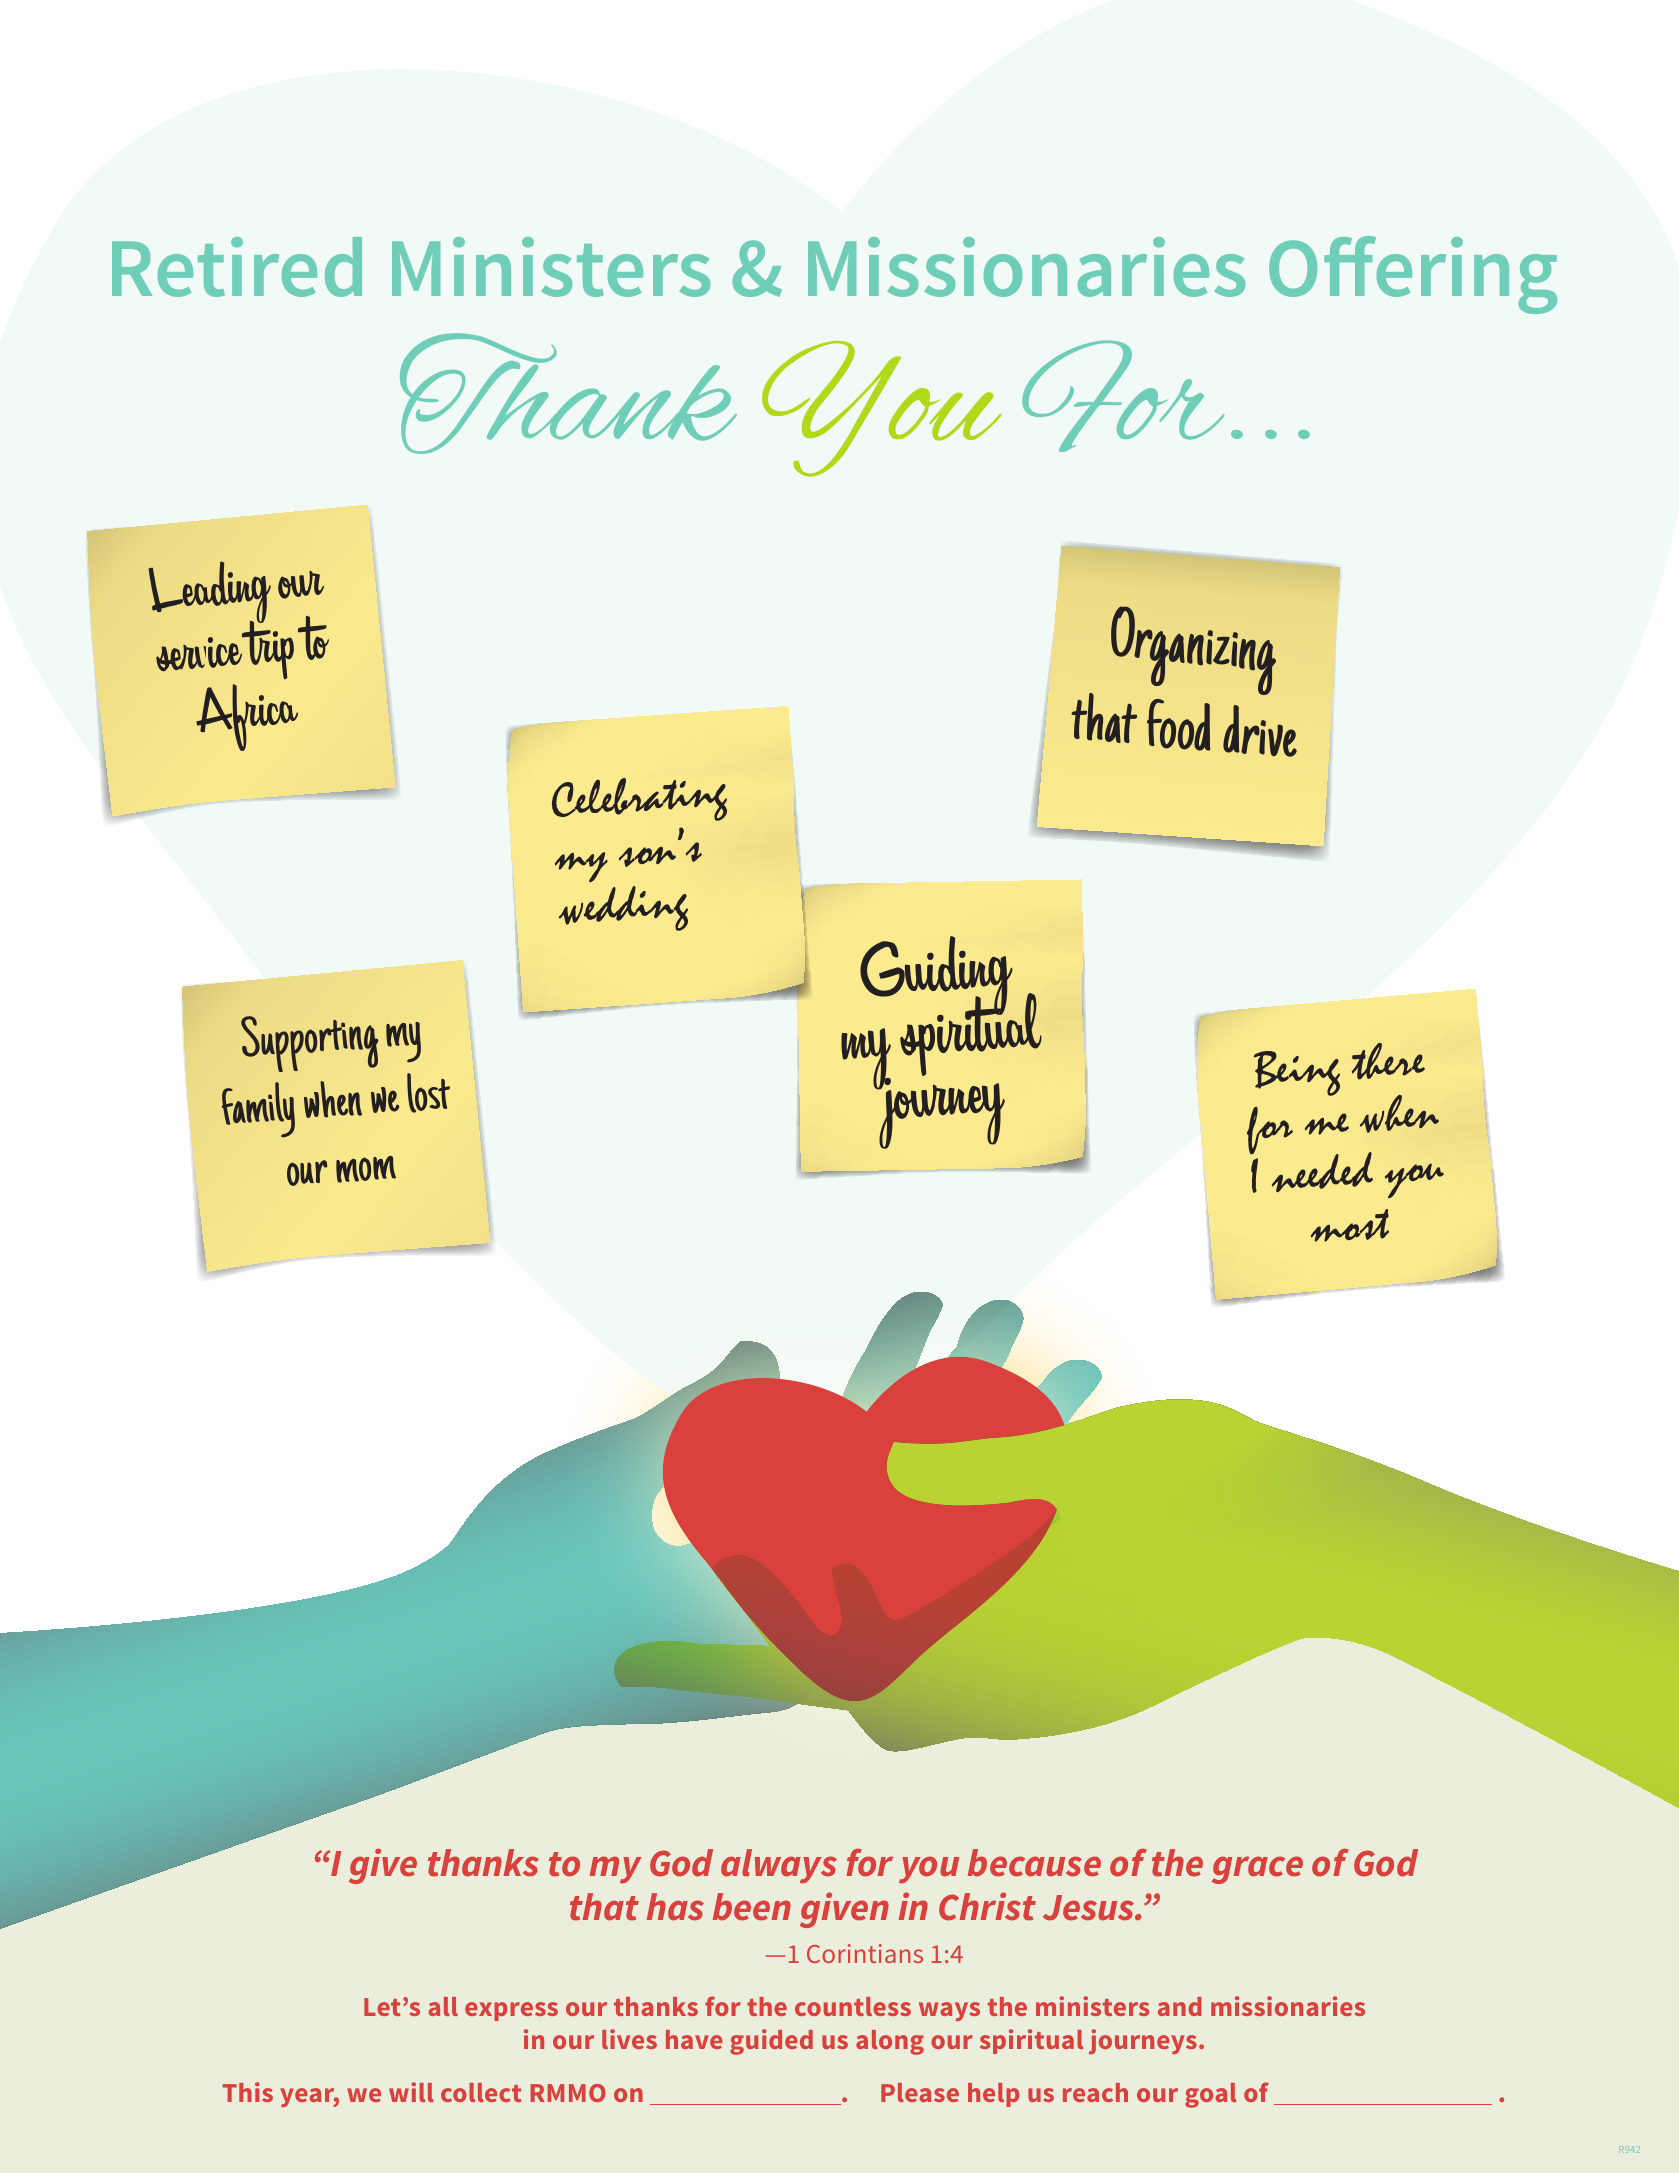 This screenshot has height=2173, width=1679. Describe the element at coordinates (675, 1907) in the screenshot. I see `has` at that location.
